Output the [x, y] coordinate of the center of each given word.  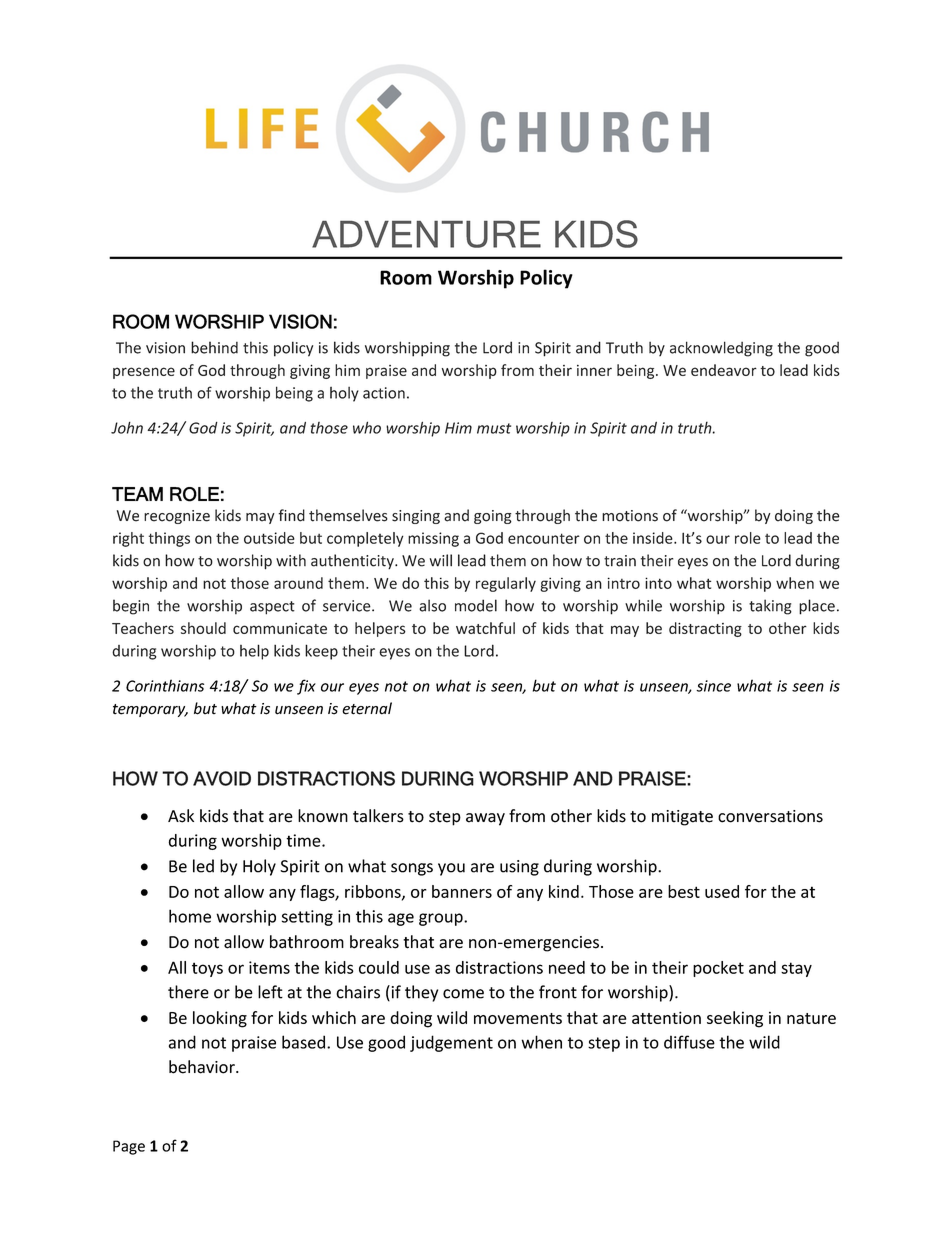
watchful [485, 628]
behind [214, 347]
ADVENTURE [426, 234]
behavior [203, 1067]
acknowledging [721, 349]
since [713, 686]
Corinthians [165, 685]
